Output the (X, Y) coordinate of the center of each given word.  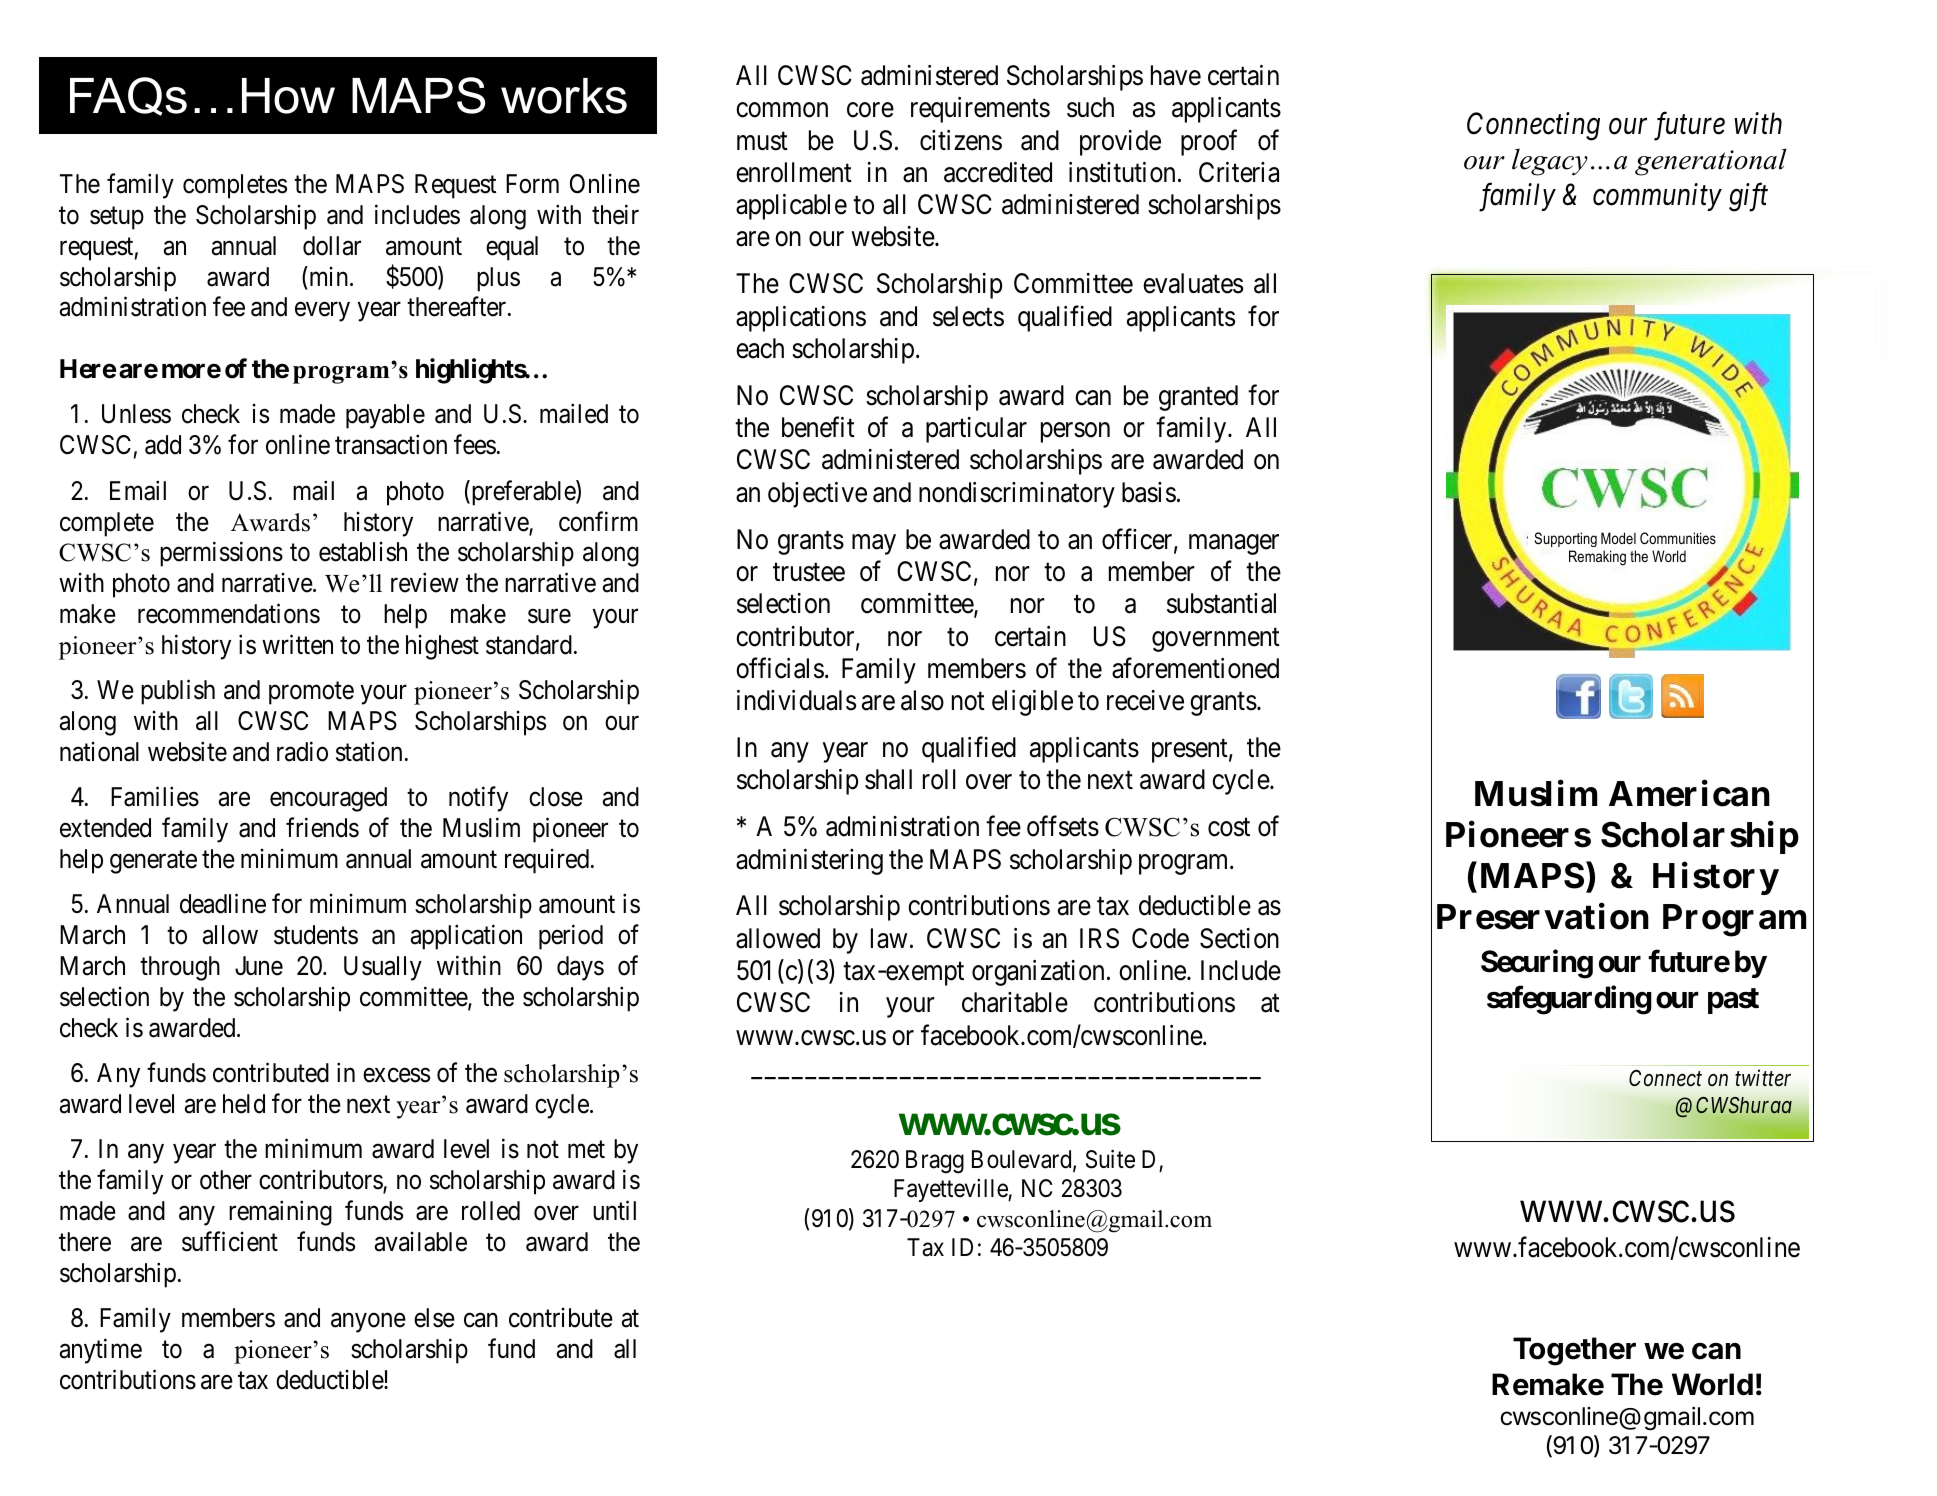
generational (1711, 162)
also (922, 700)
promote (311, 693)
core (870, 110)
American (1689, 793)
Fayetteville (951, 1190)
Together (1574, 1351)
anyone (368, 1323)
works (564, 96)
